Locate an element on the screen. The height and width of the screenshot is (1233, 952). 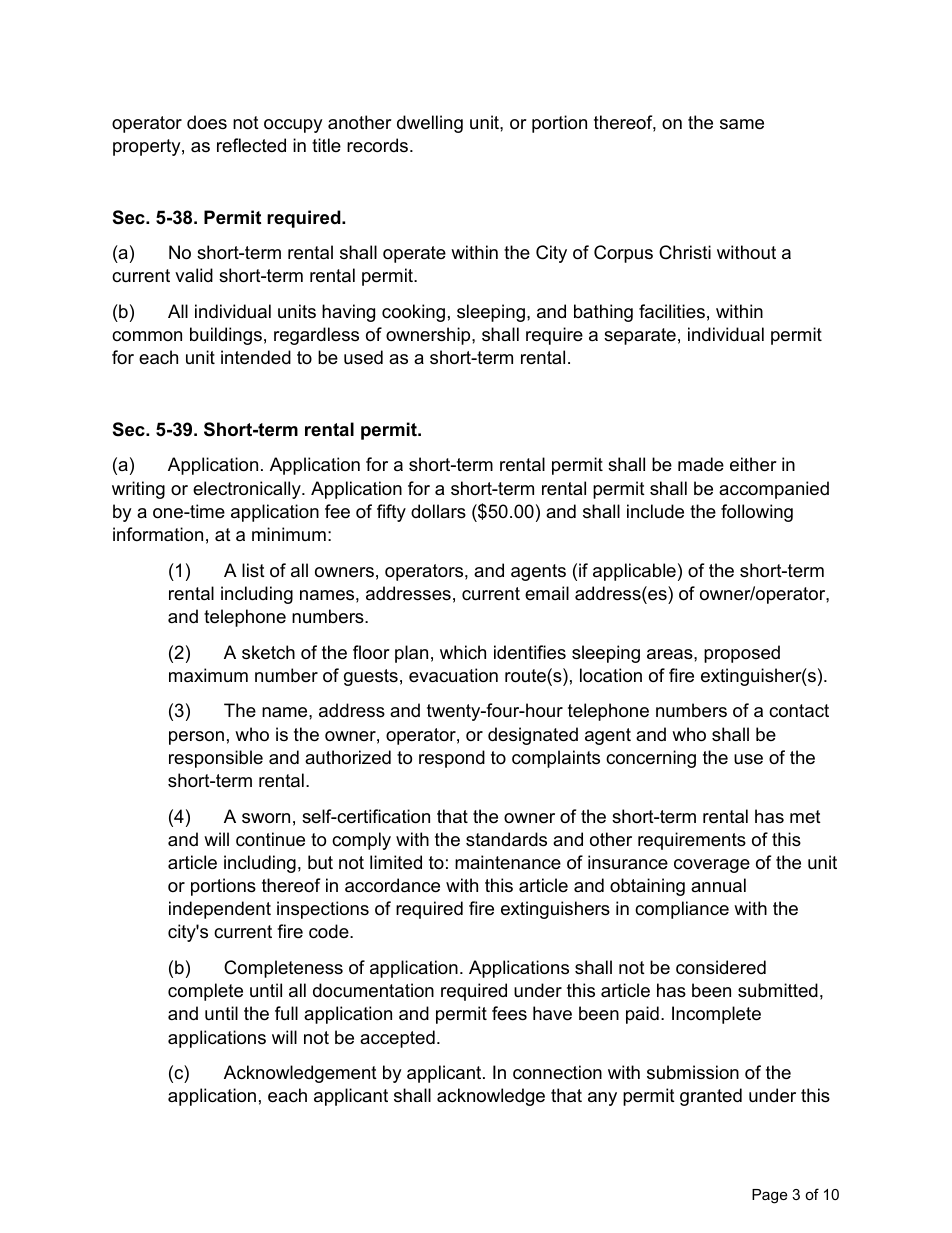
following is located at coordinates (757, 513).
